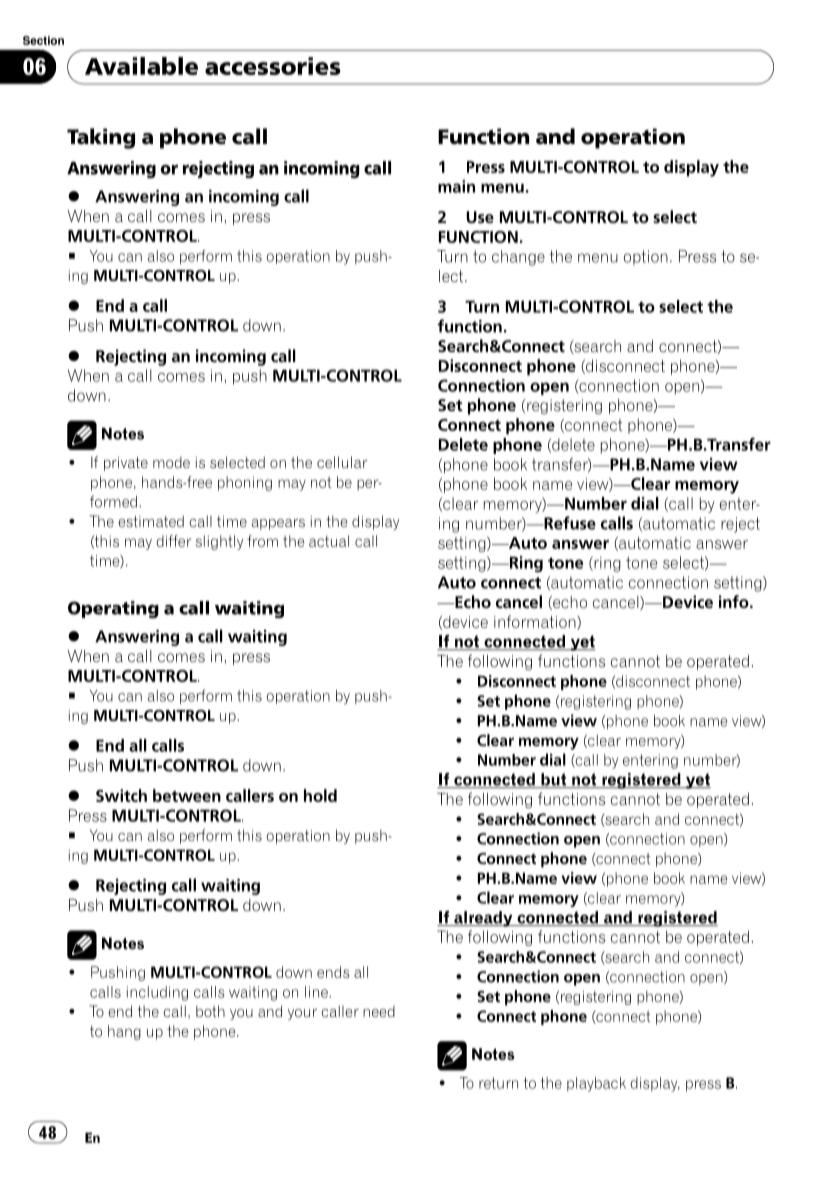  What do you see at coordinates (379, 1011) in the screenshot?
I see `need` at bounding box center [379, 1011].
